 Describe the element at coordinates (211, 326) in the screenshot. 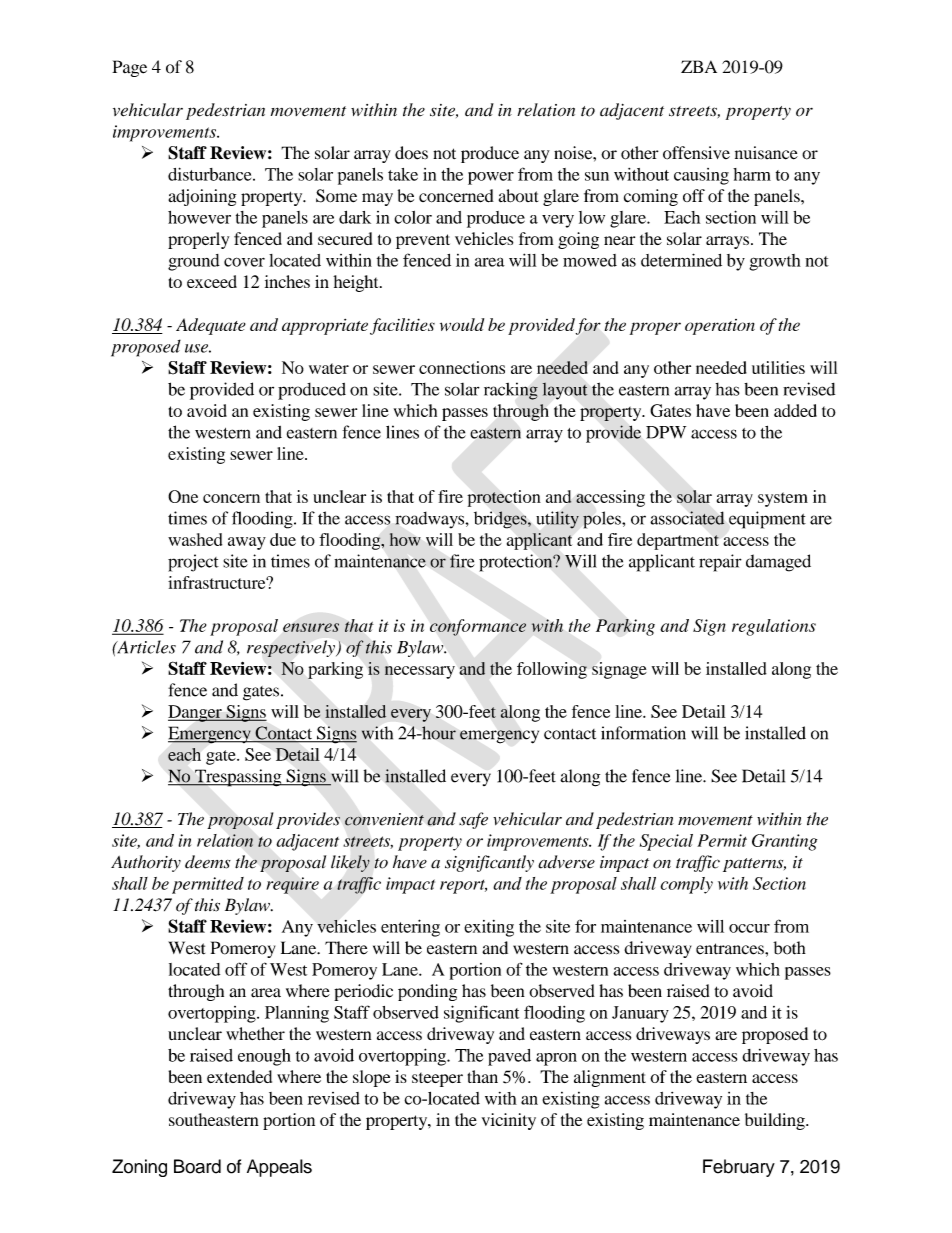

I see `Adequate` at that location.
